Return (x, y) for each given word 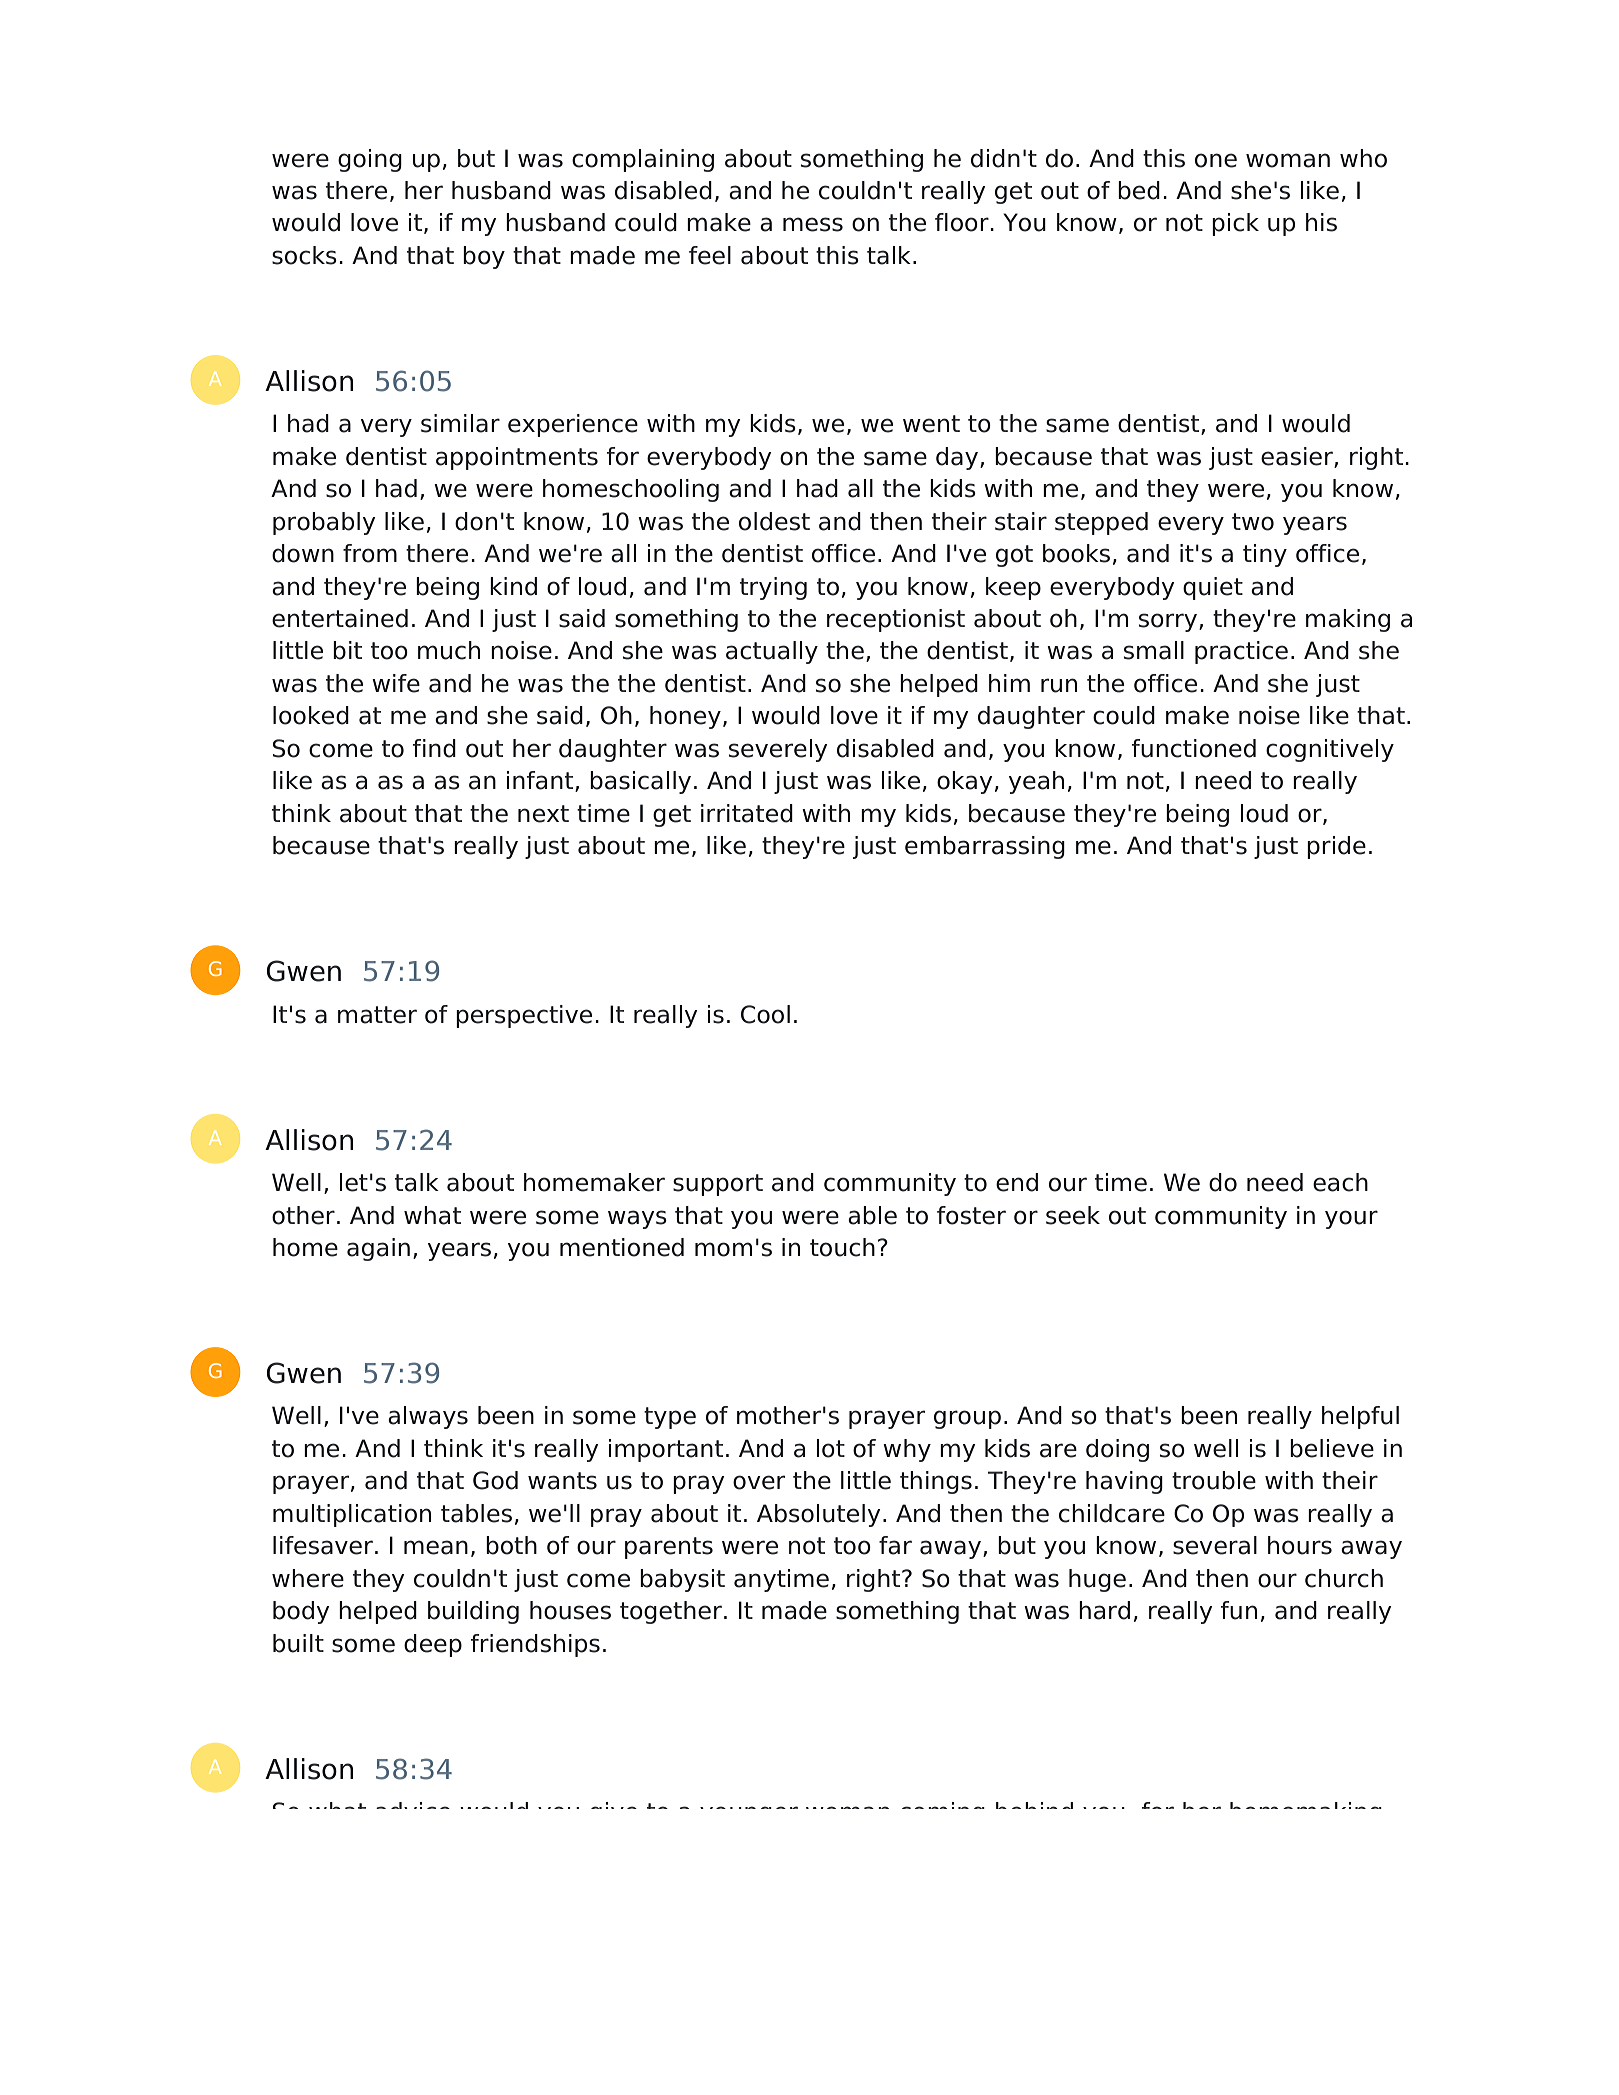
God (495, 1480)
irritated (747, 813)
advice (413, 1805)
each (1340, 1182)
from (370, 553)
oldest (774, 521)
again (378, 1249)
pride (1336, 847)
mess (813, 224)
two (1253, 522)
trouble (1214, 1480)
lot (831, 1448)
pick (1235, 224)
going (370, 160)
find (434, 748)
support (718, 1185)
